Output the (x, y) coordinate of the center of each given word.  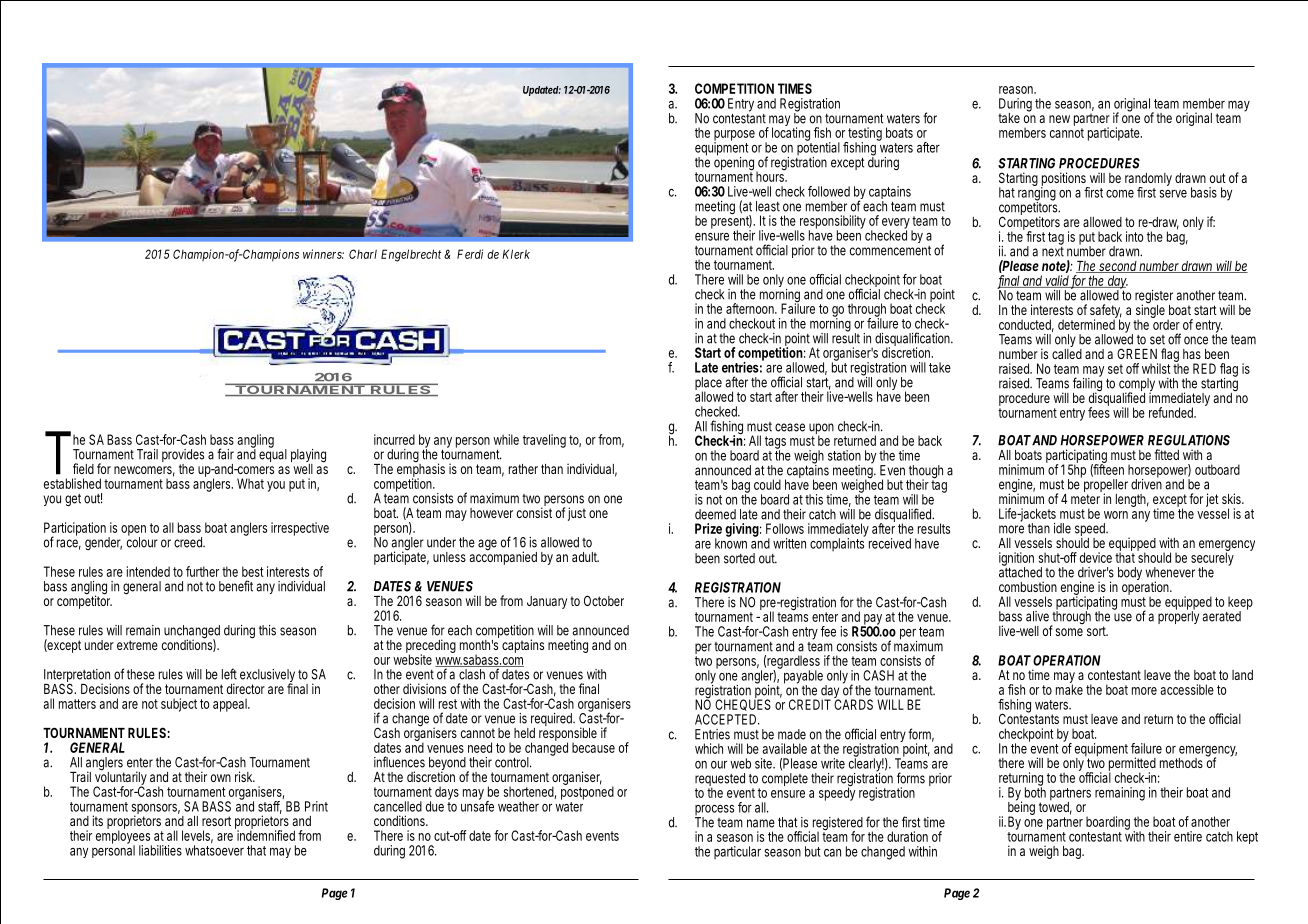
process (714, 811)
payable (802, 677)
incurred (394, 439)
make (1069, 688)
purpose (734, 136)
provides (183, 457)
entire (1188, 836)
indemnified (265, 834)
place (708, 385)
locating (792, 134)
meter (1085, 499)
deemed (715, 514)
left (229, 674)
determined (1087, 323)
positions (1064, 180)
